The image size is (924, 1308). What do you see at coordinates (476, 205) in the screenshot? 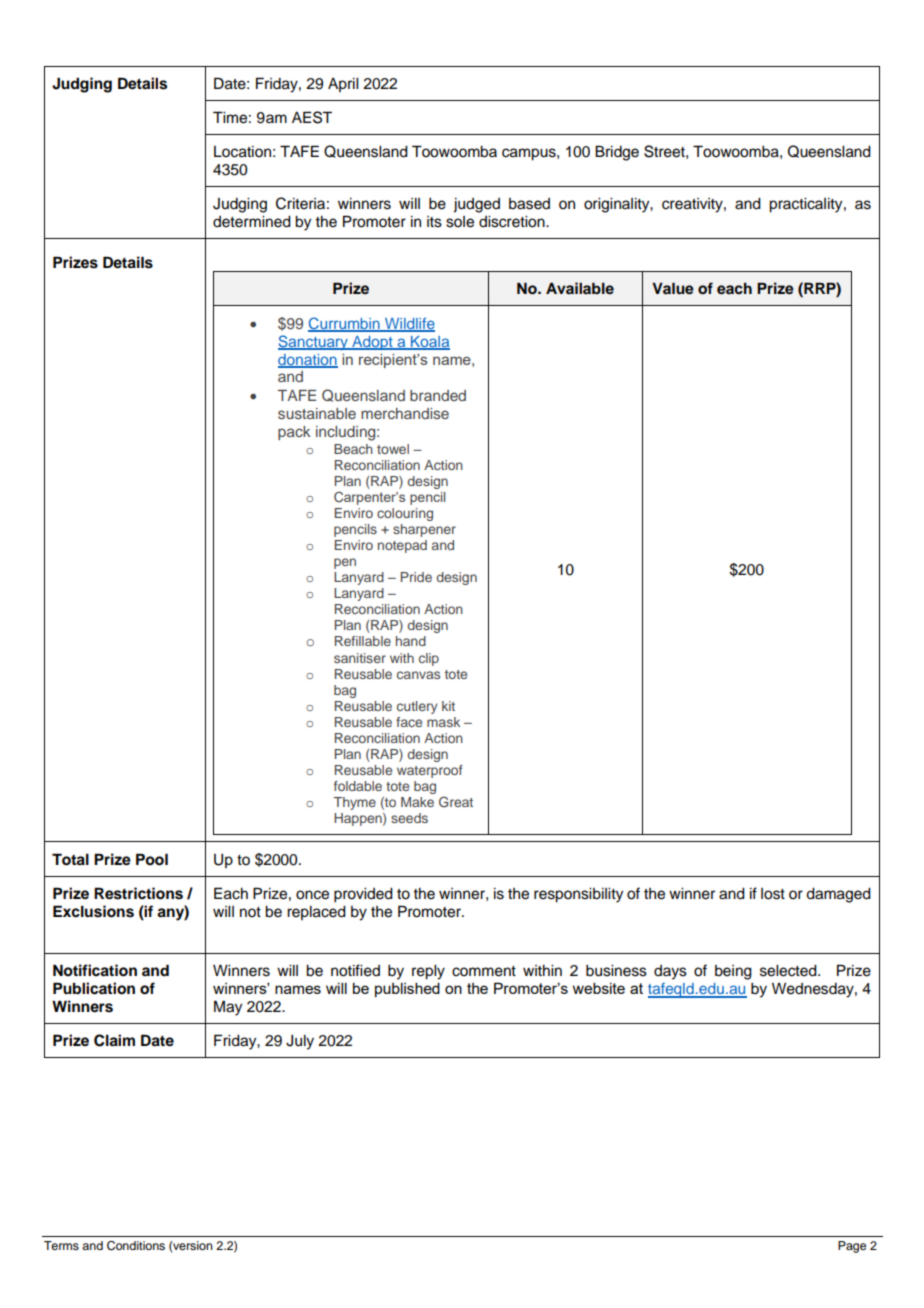
I see `judged` at bounding box center [476, 205].
